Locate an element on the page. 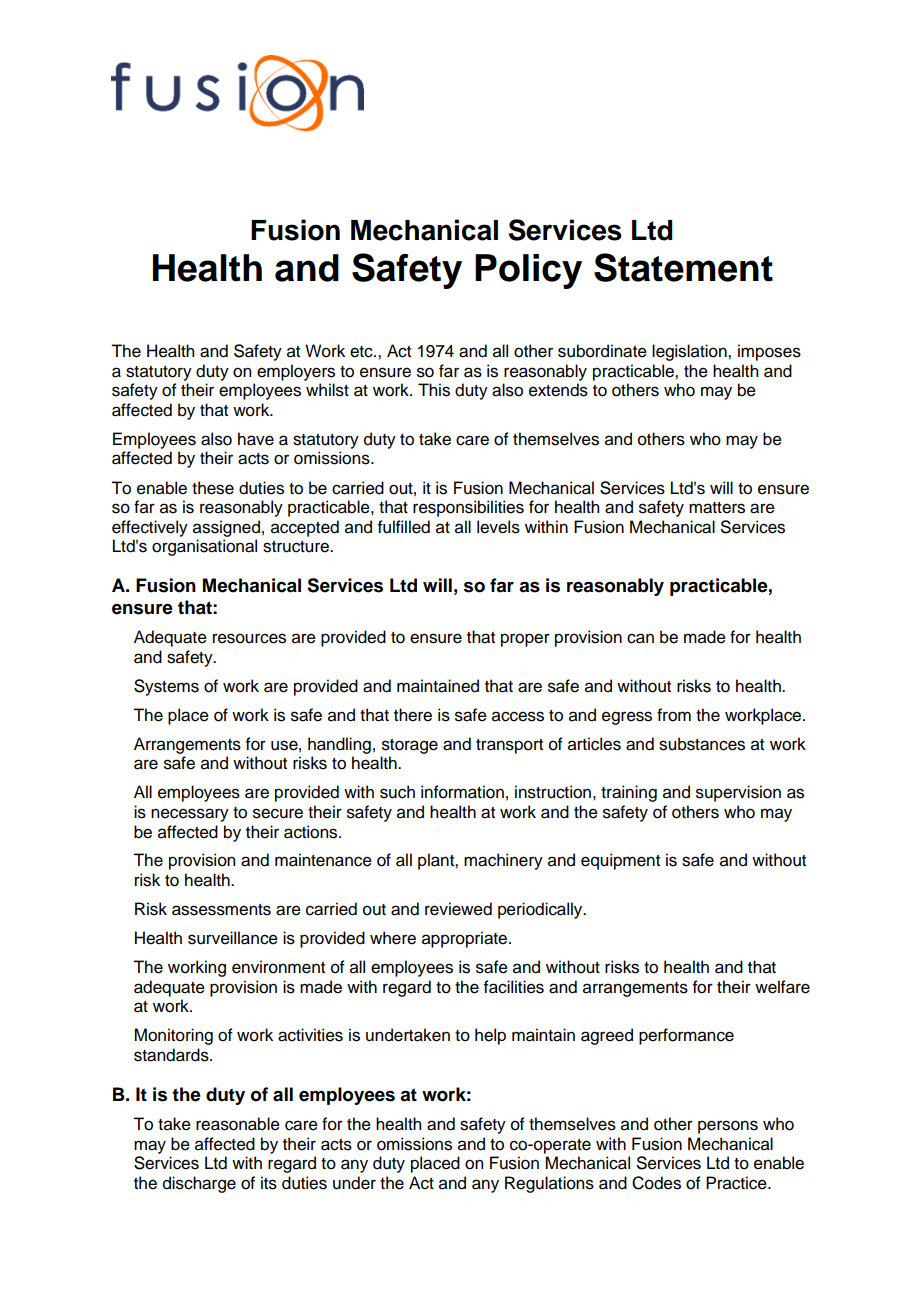 The width and height of the image is (924, 1308). Policy is located at coordinates (528, 271).
